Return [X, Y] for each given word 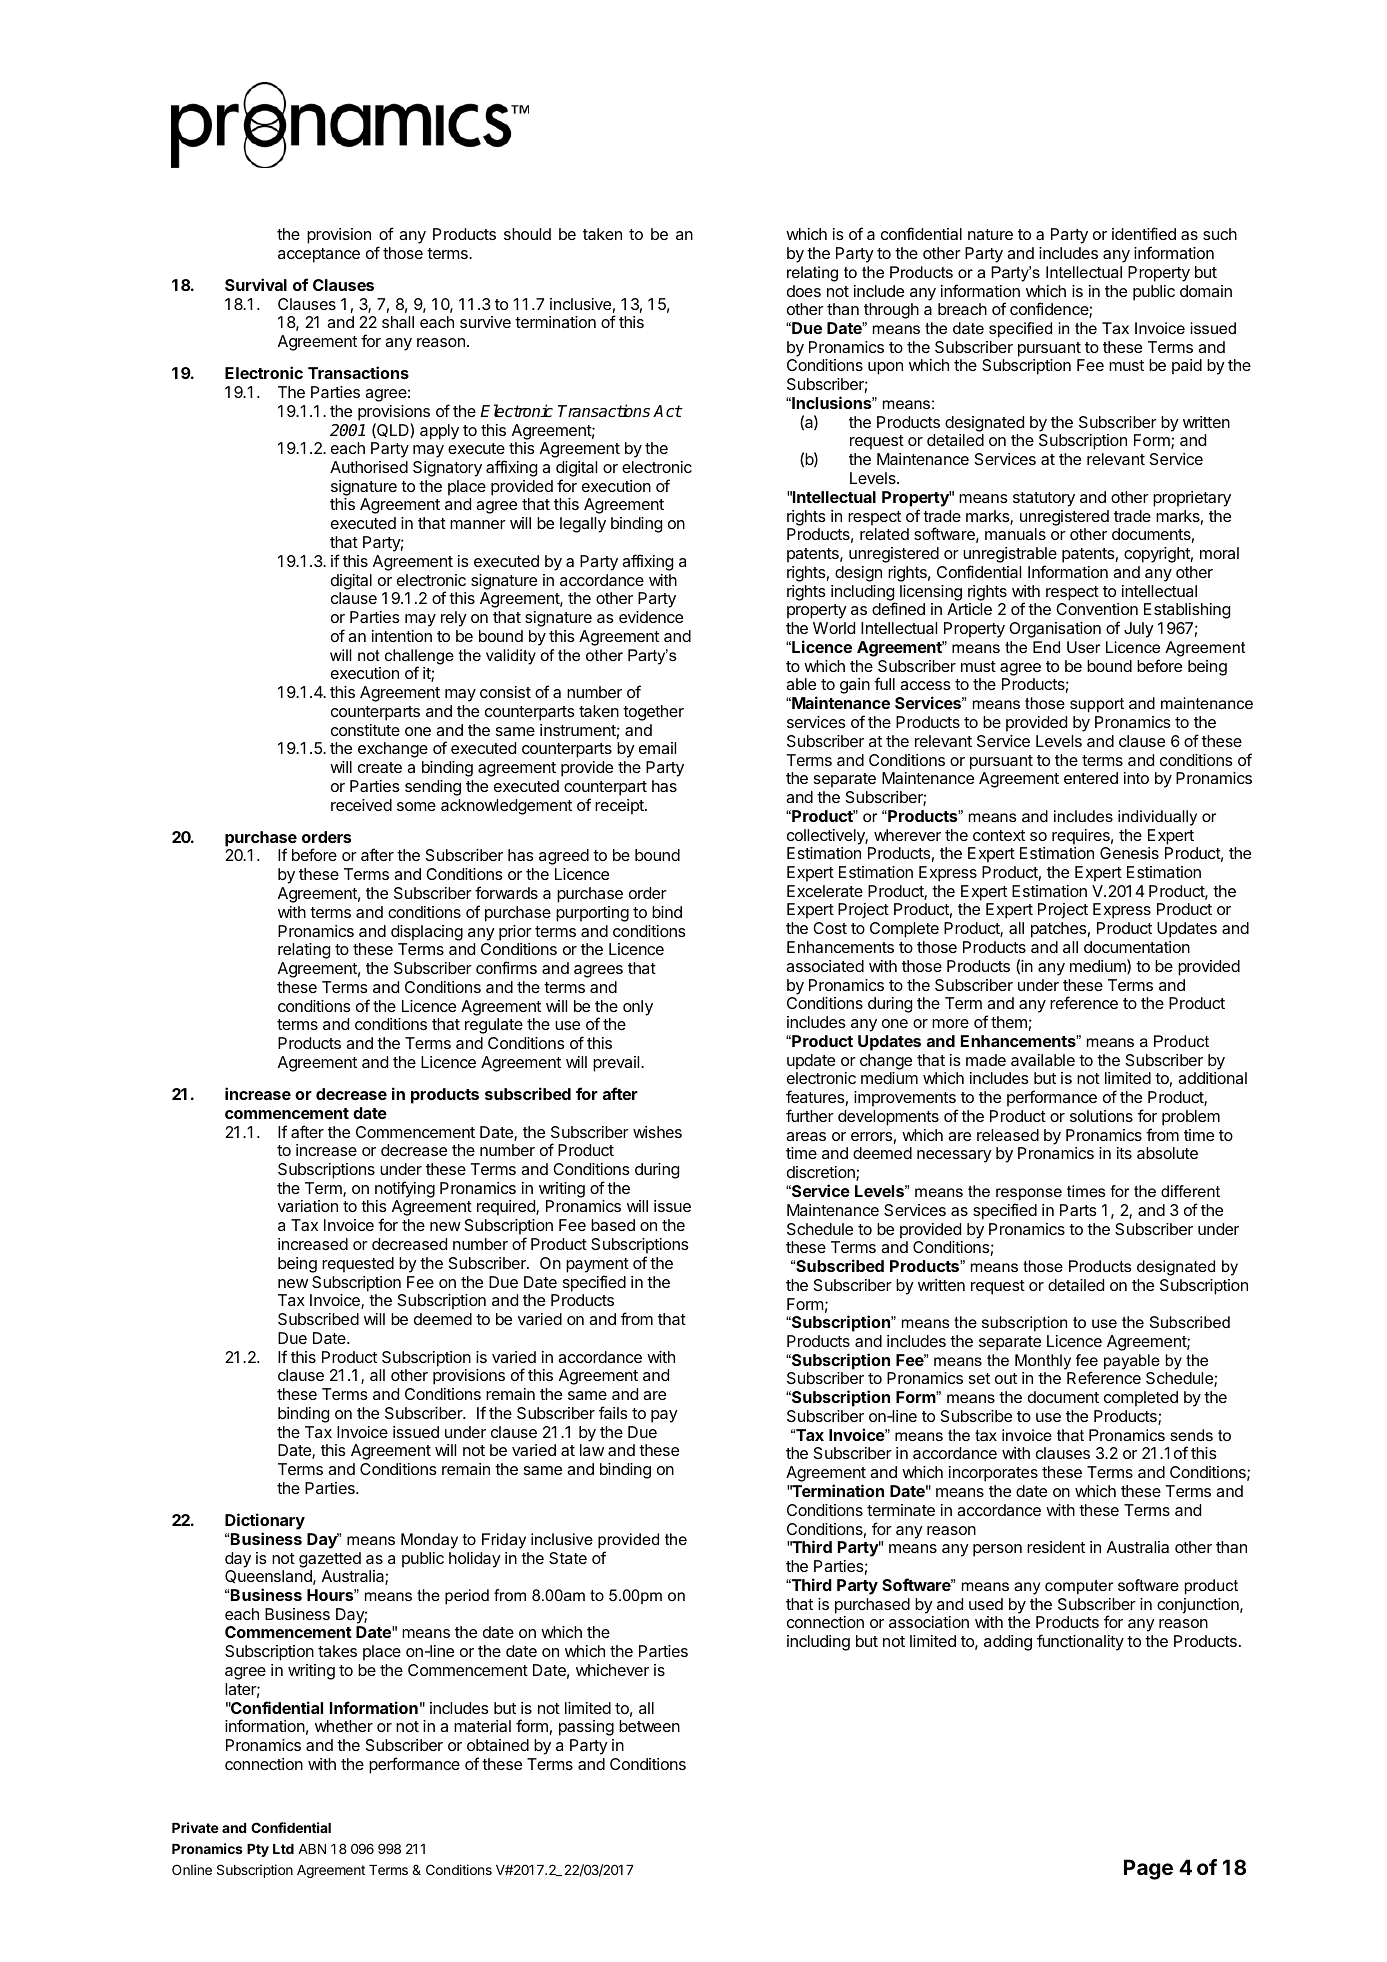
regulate [494, 1026]
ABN [312, 1849]
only [638, 1008]
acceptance [319, 255]
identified [1144, 233]
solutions [1101, 1116]
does [804, 291]
